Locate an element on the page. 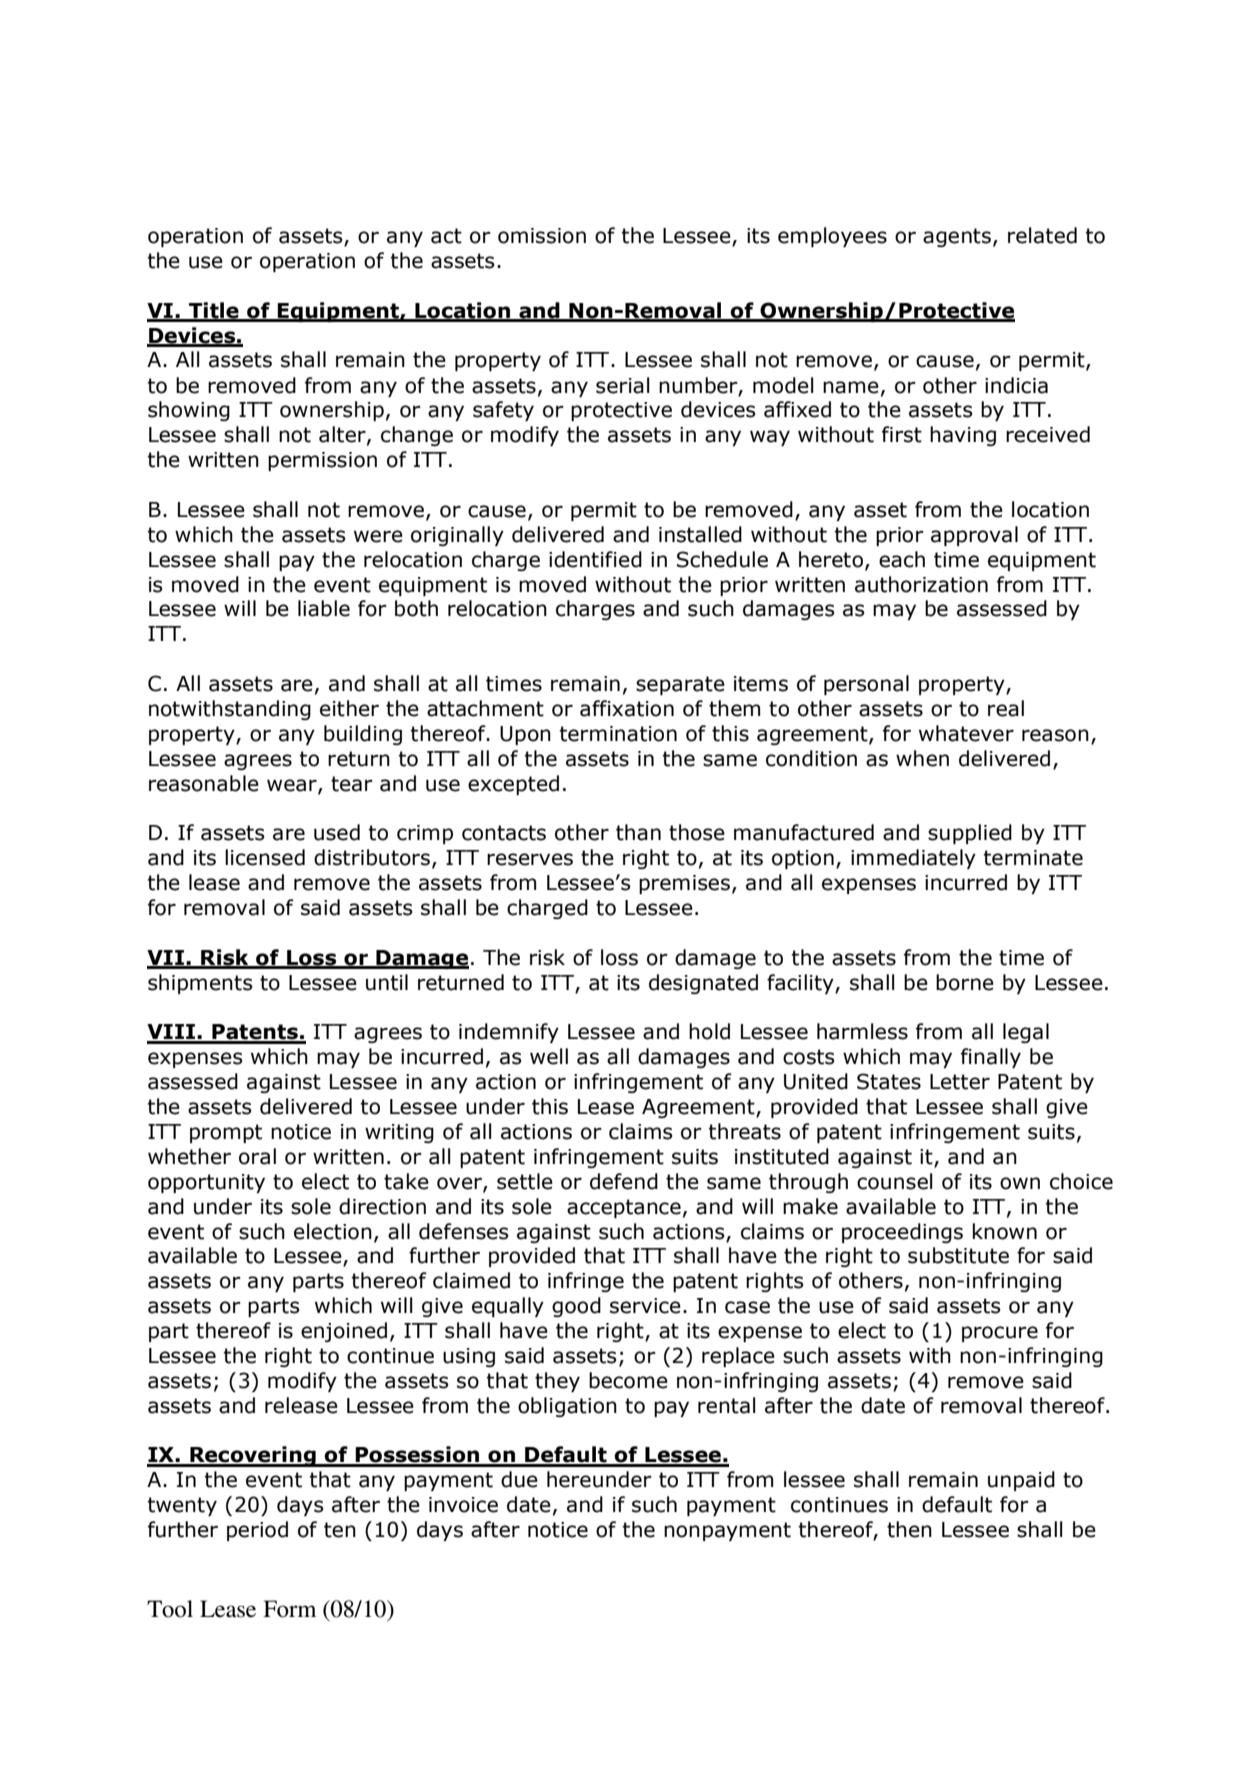  Title is located at coordinates (214, 311).
